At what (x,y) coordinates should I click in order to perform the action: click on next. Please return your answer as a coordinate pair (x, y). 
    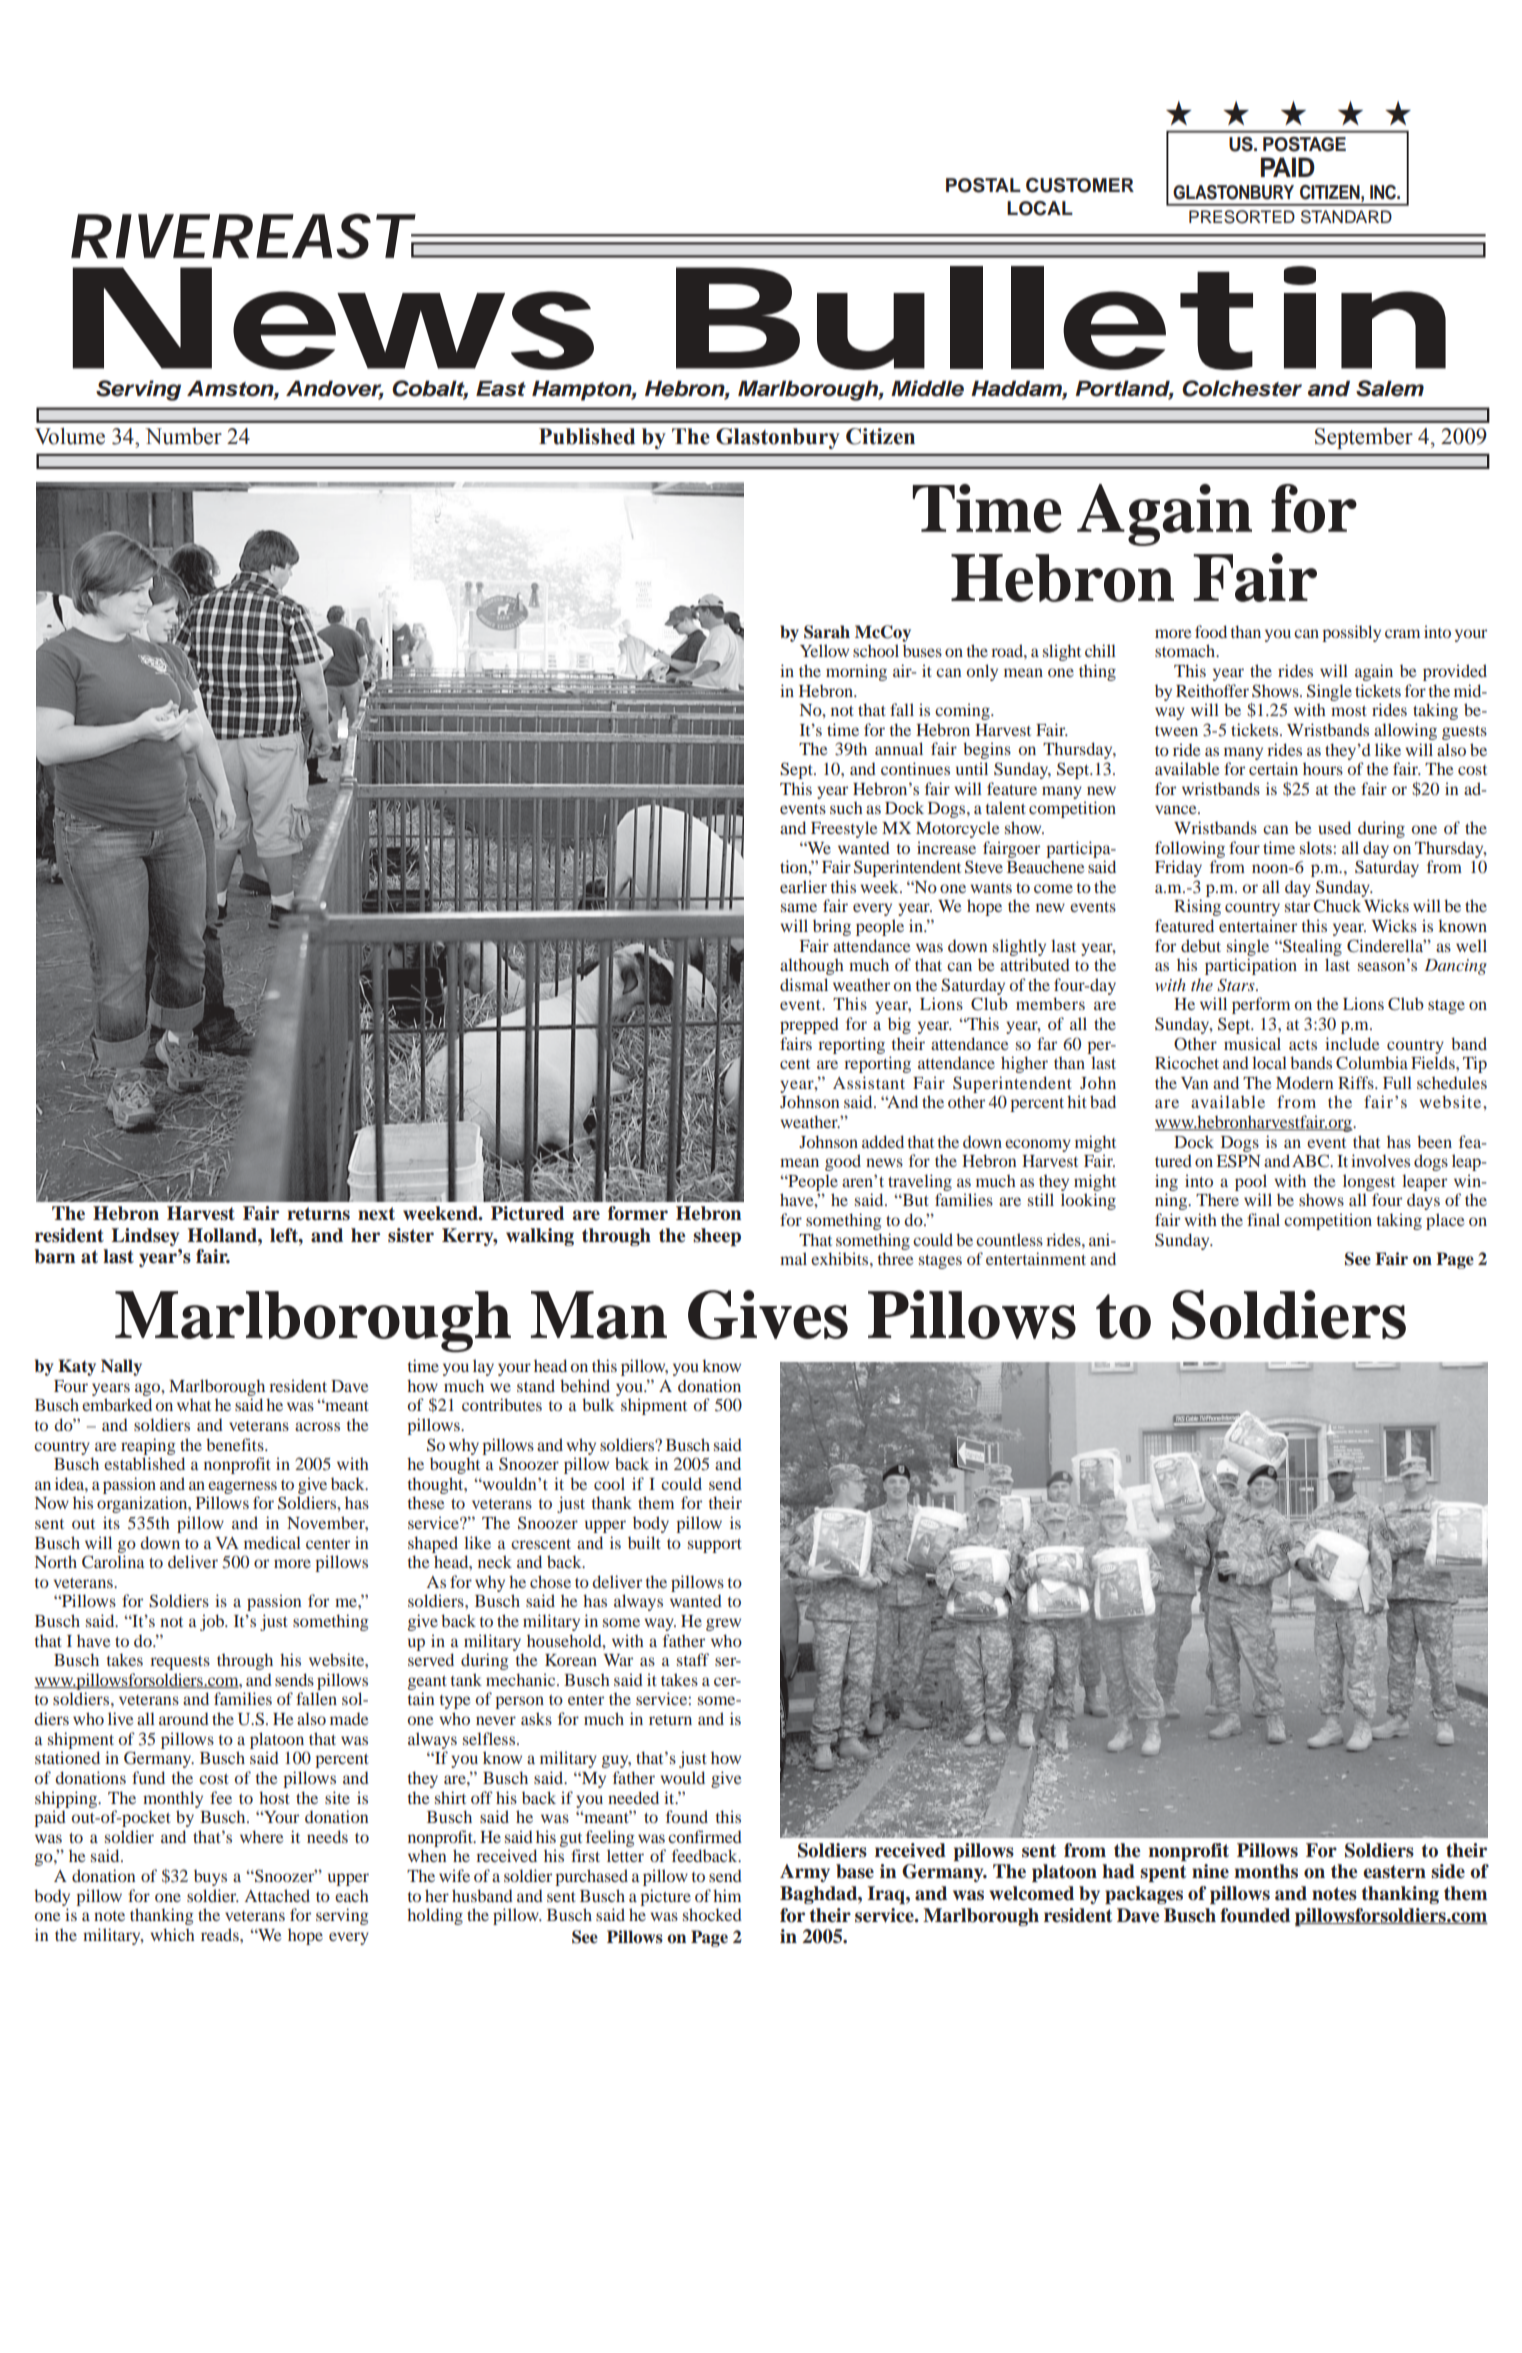
    Looking at the image, I should click on (376, 1214).
